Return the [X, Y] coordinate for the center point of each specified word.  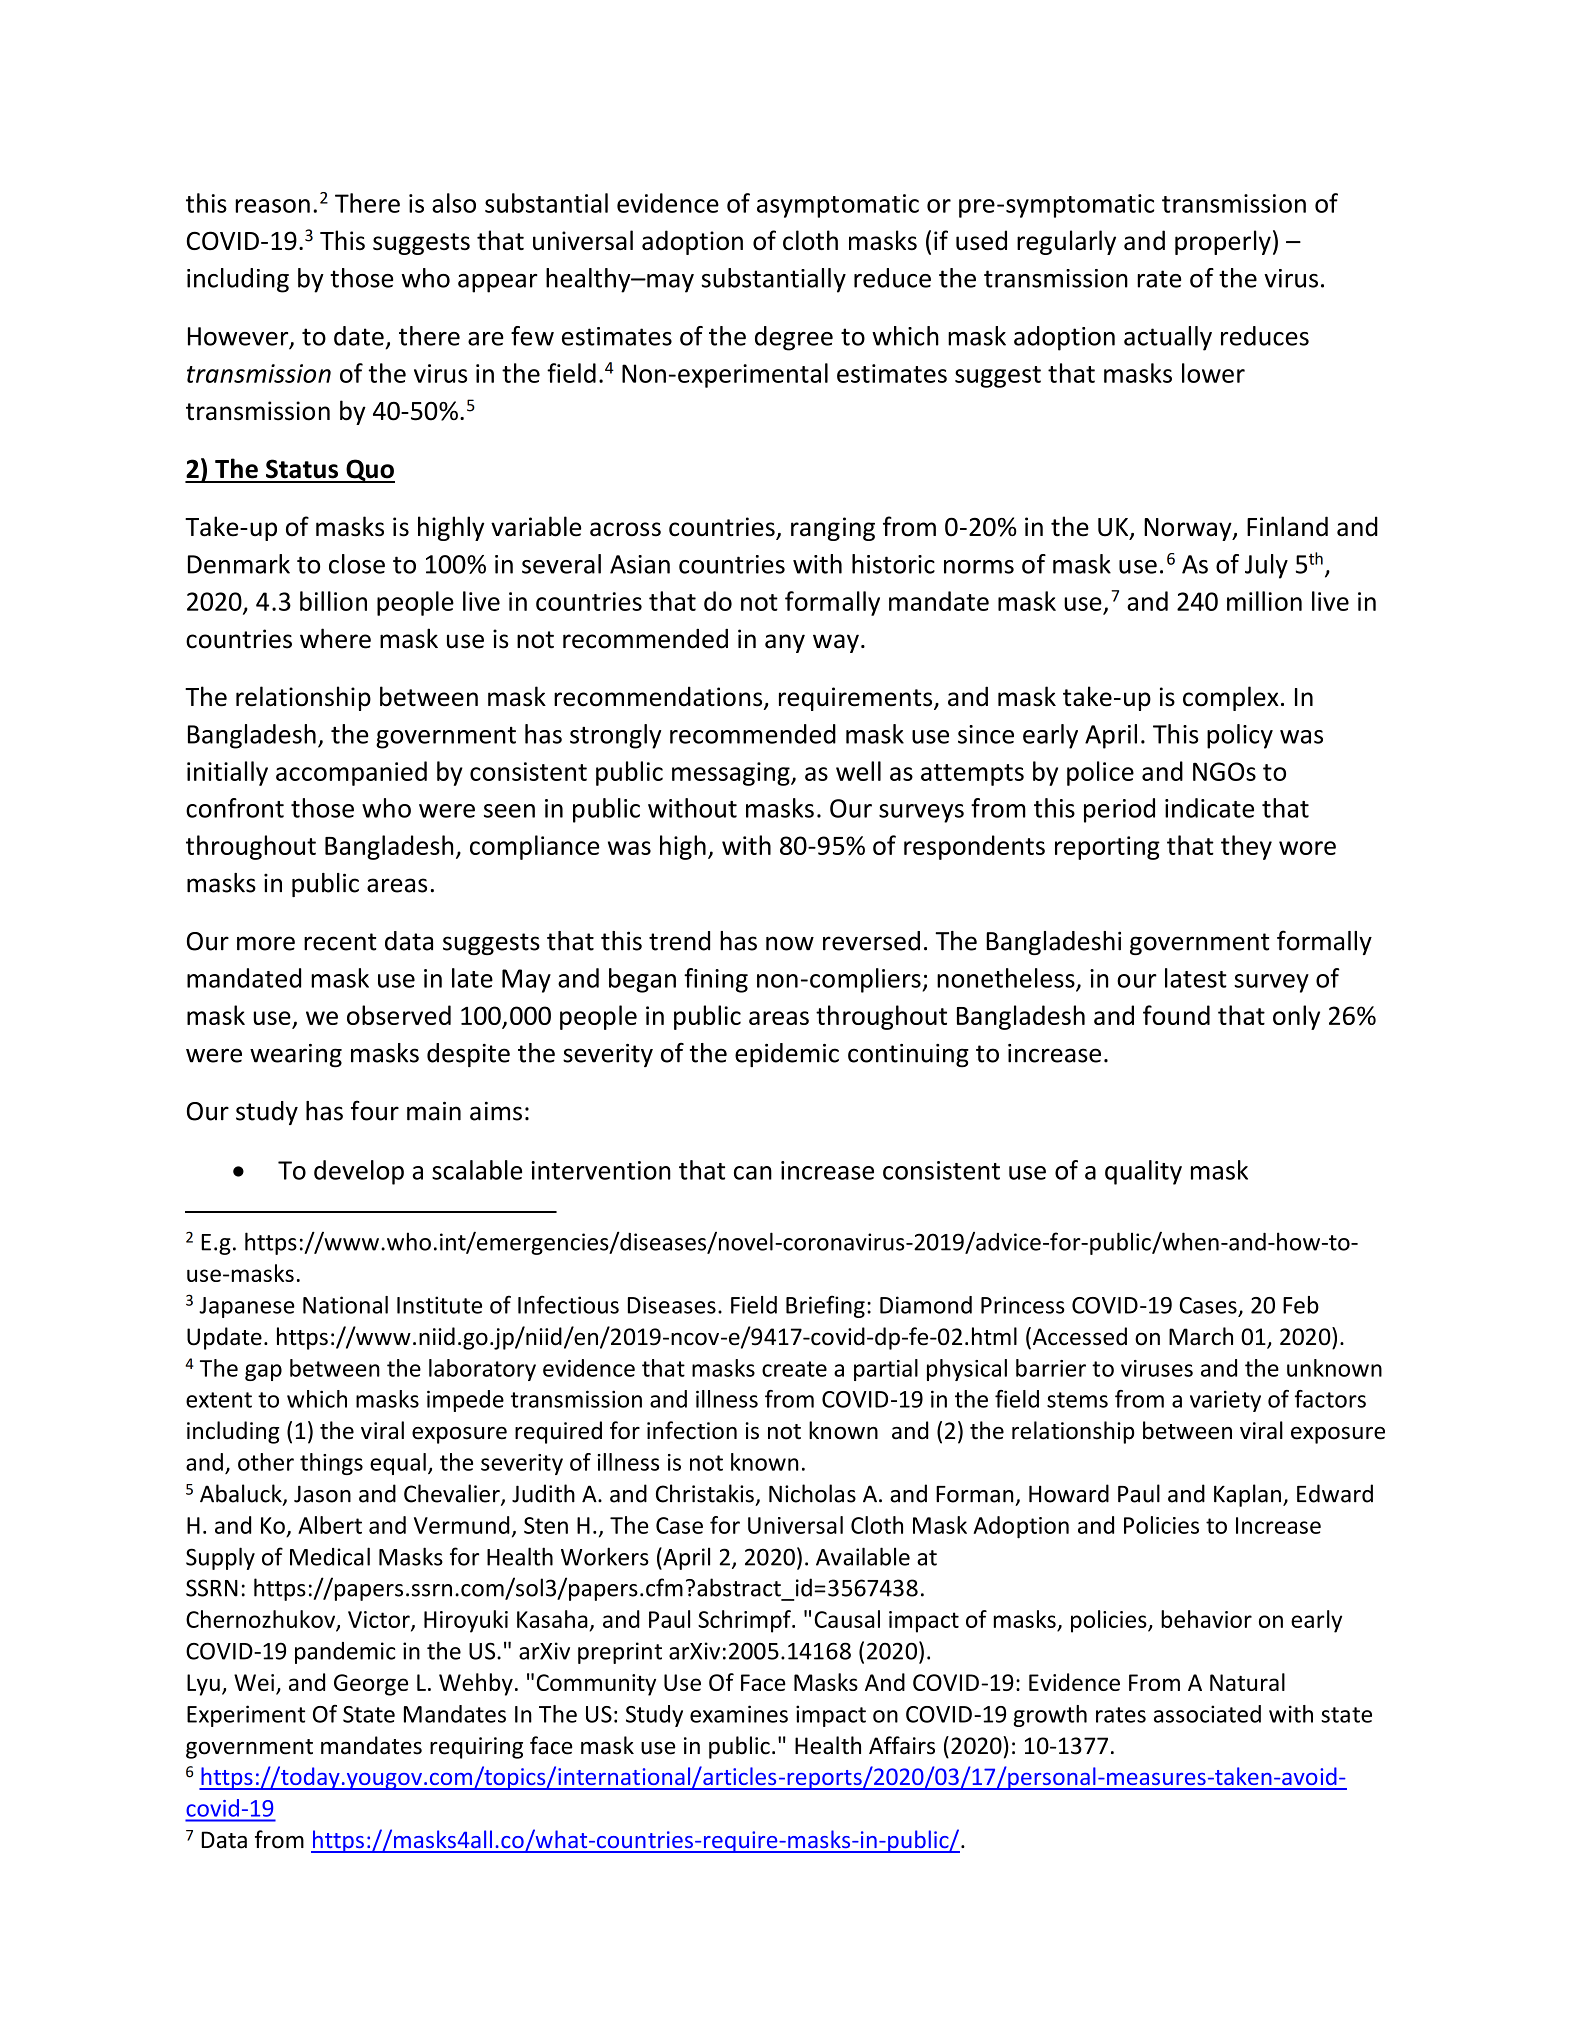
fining [716, 980]
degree [794, 338]
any [785, 643]
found [1176, 1015]
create [794, 1369]
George [371, 1685]
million [1264, 601]
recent [340, 942]
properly [1223, 242]
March [1201, 1336]
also [454, 203]
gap [263, 1372]
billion [333, 601]
